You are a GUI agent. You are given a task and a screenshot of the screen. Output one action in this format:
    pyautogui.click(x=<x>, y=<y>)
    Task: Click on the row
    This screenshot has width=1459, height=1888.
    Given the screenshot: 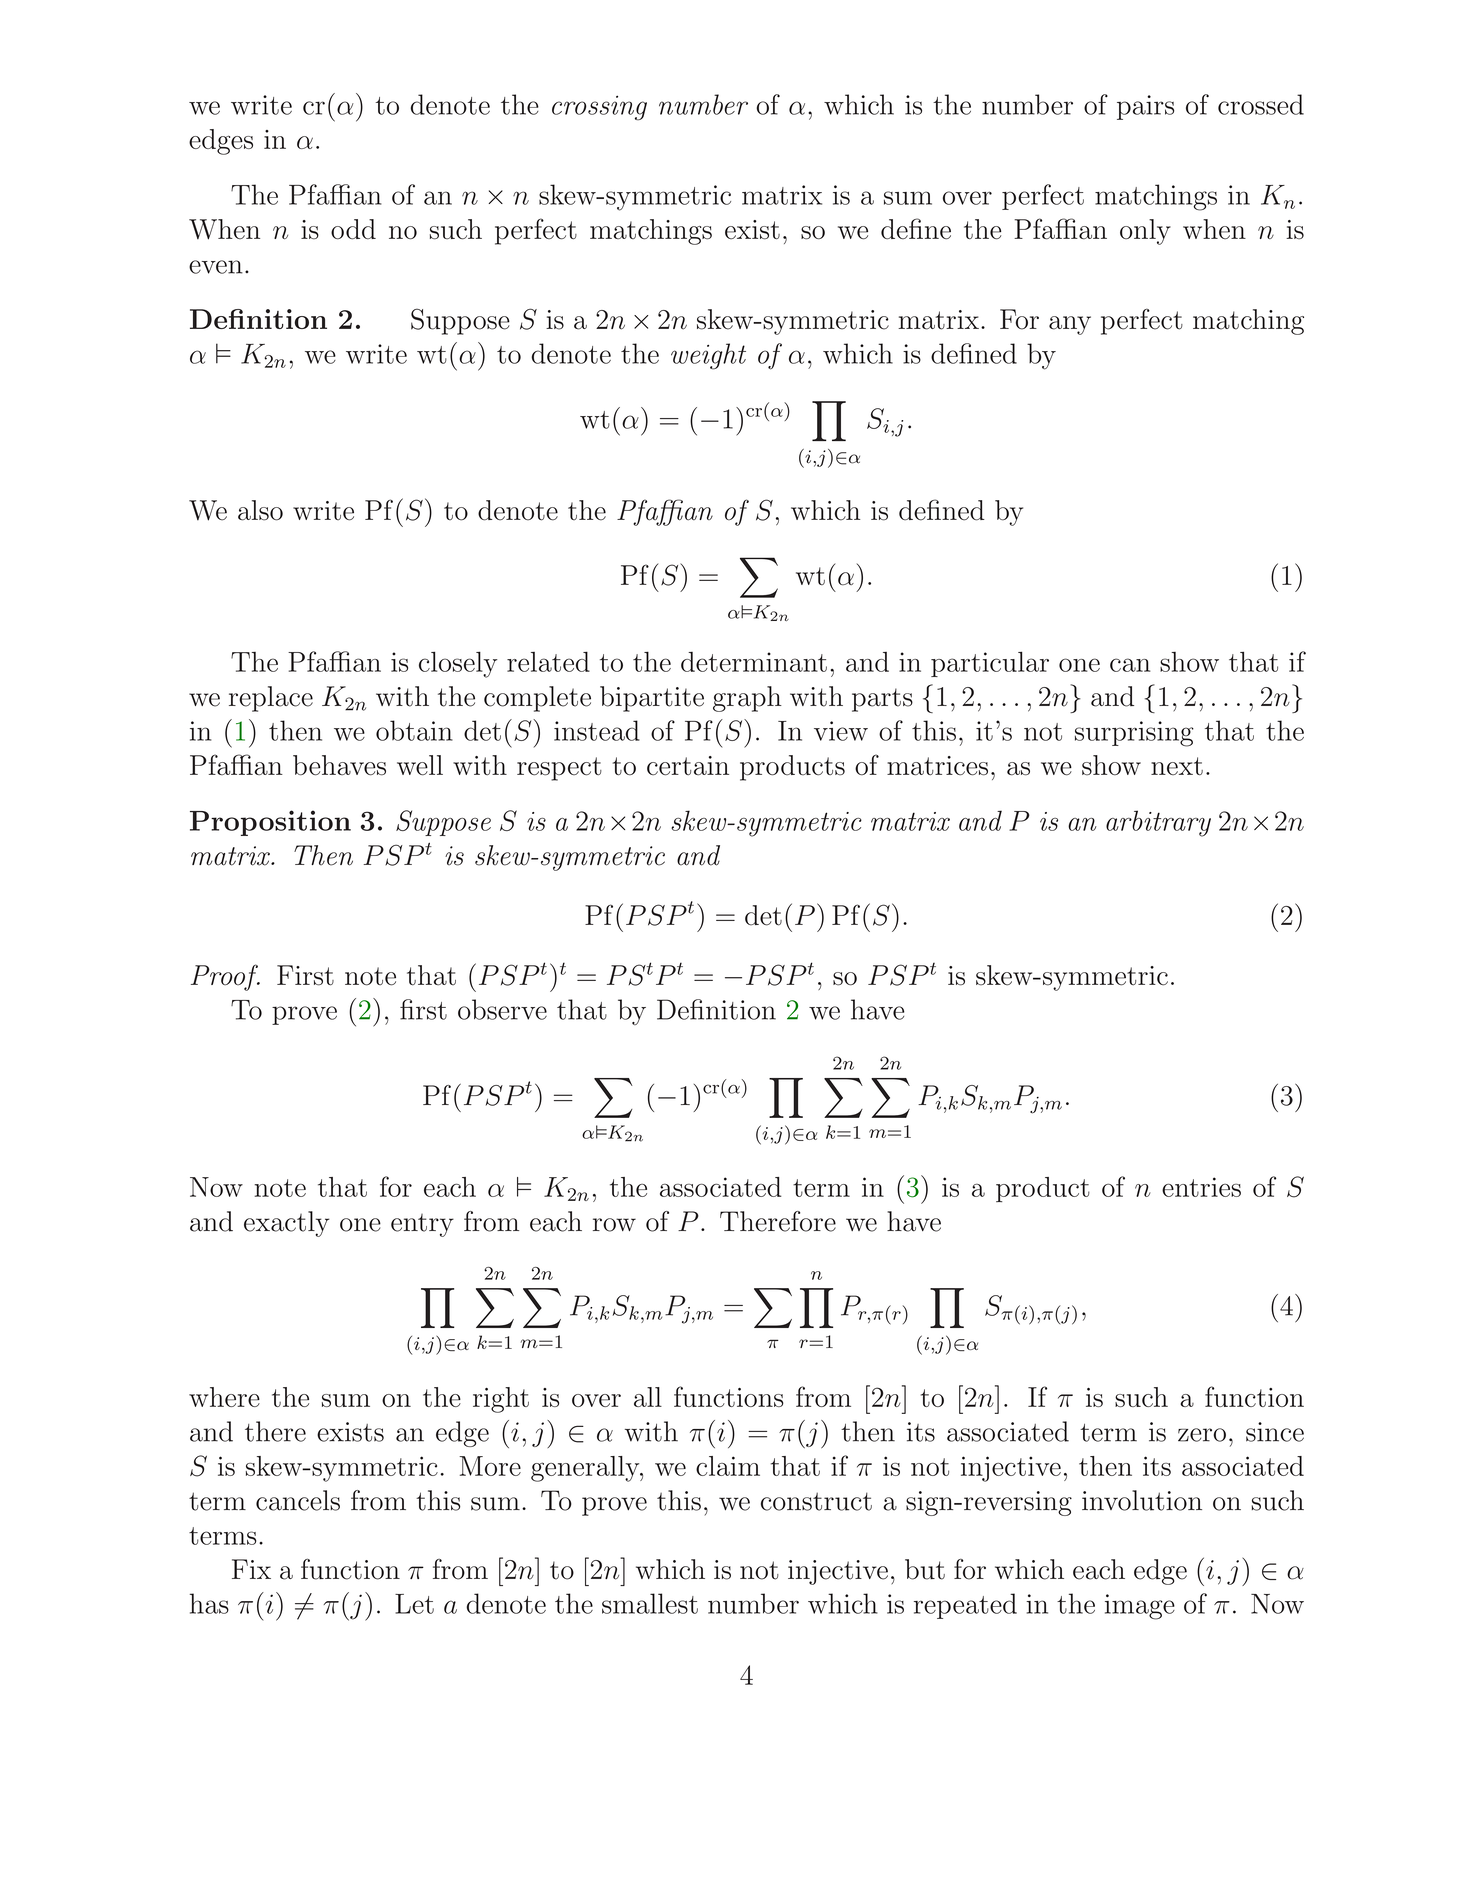 What is the action you would take?
    pyautogui.click(x=614, y=1225)
